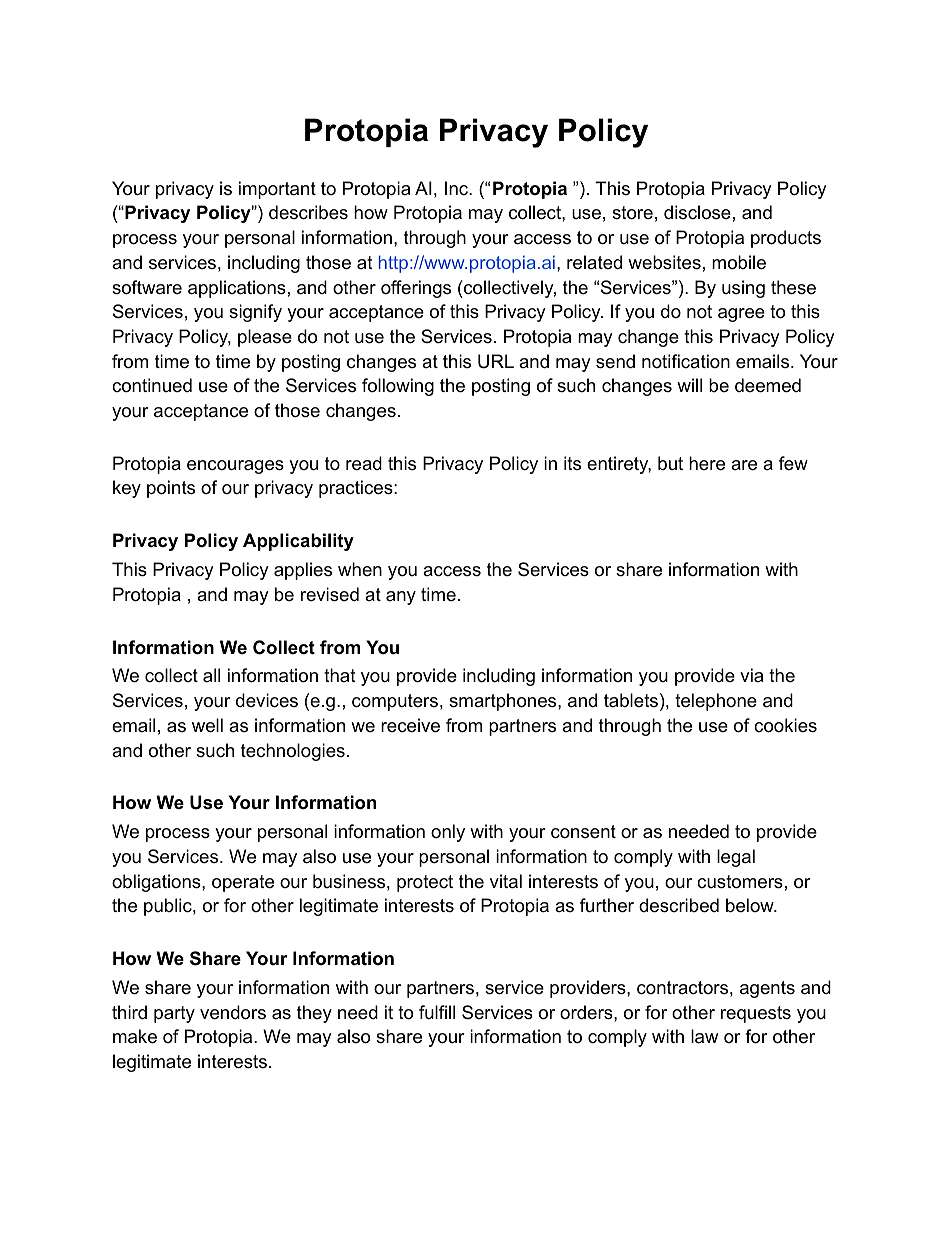  What do you see at coordinates (410, 725) in the document?
I see `receive` at bounding box center [410, 725].
